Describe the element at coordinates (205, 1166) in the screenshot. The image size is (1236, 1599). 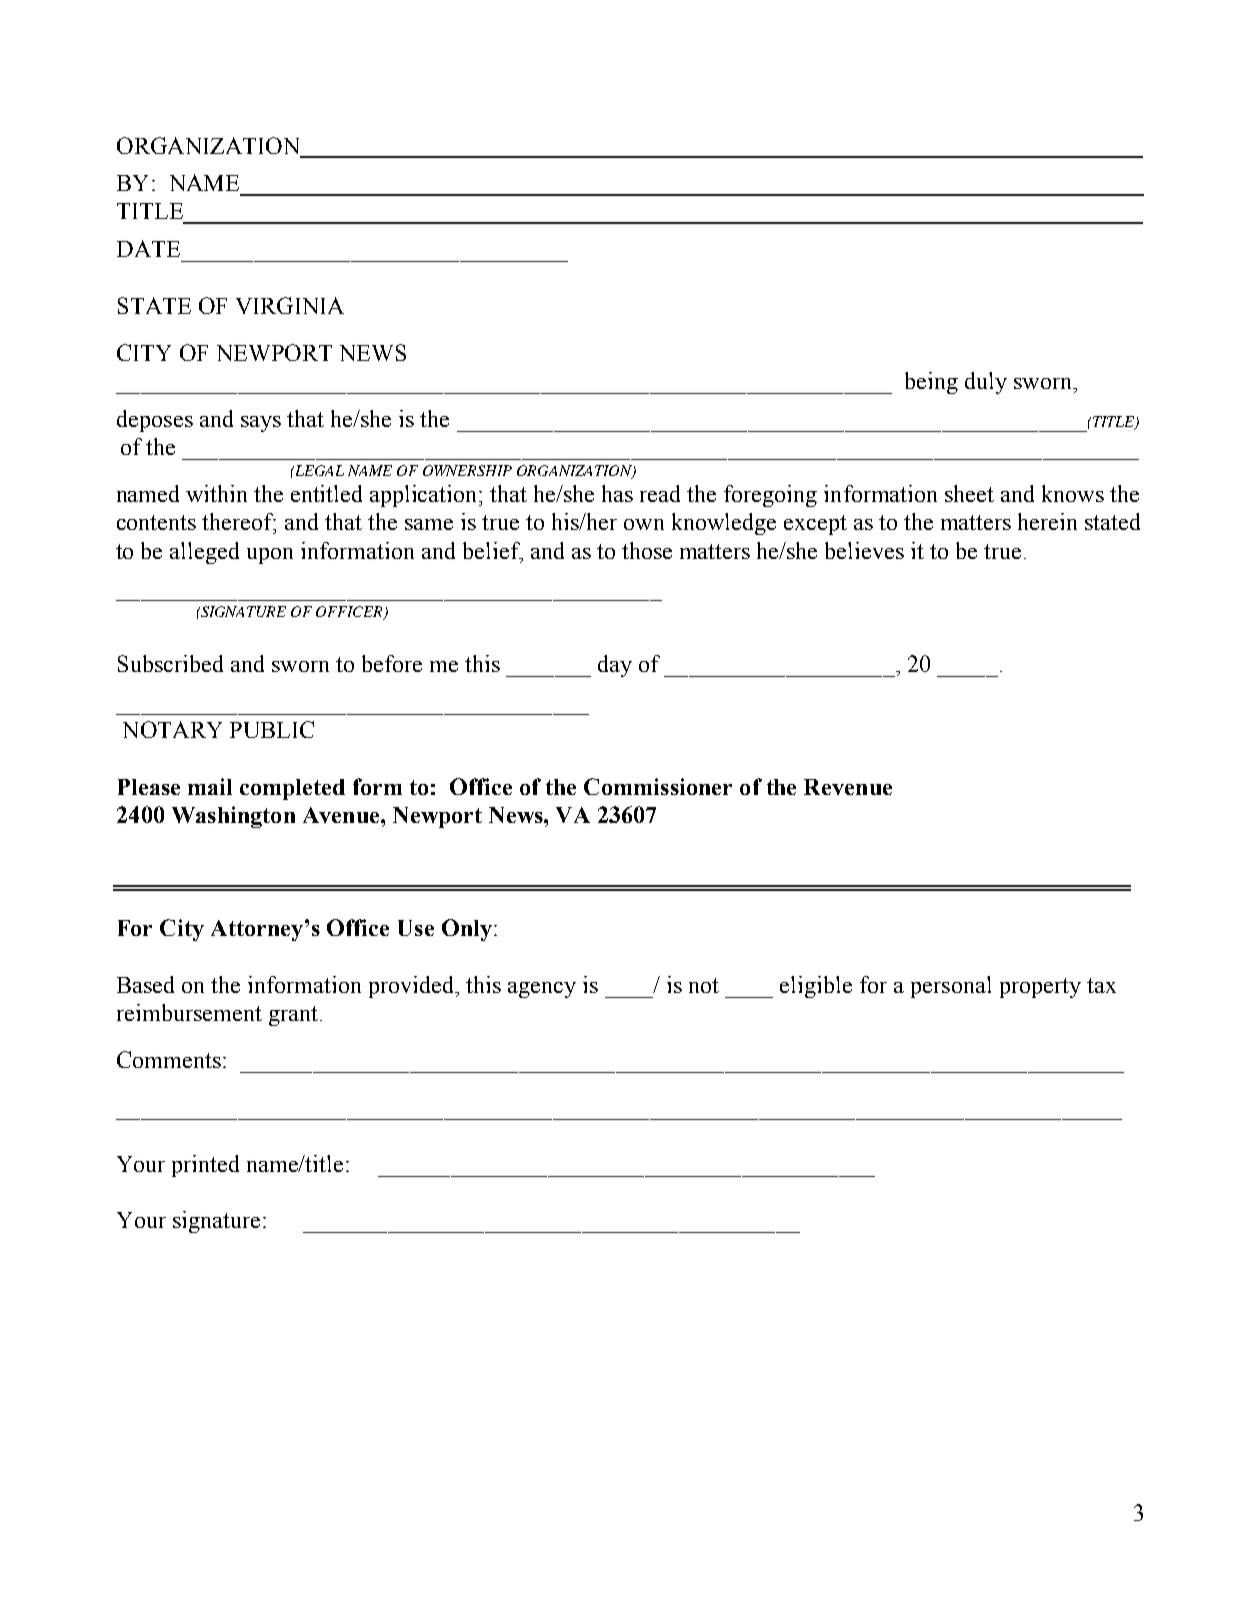
I see `printed` at that location.
